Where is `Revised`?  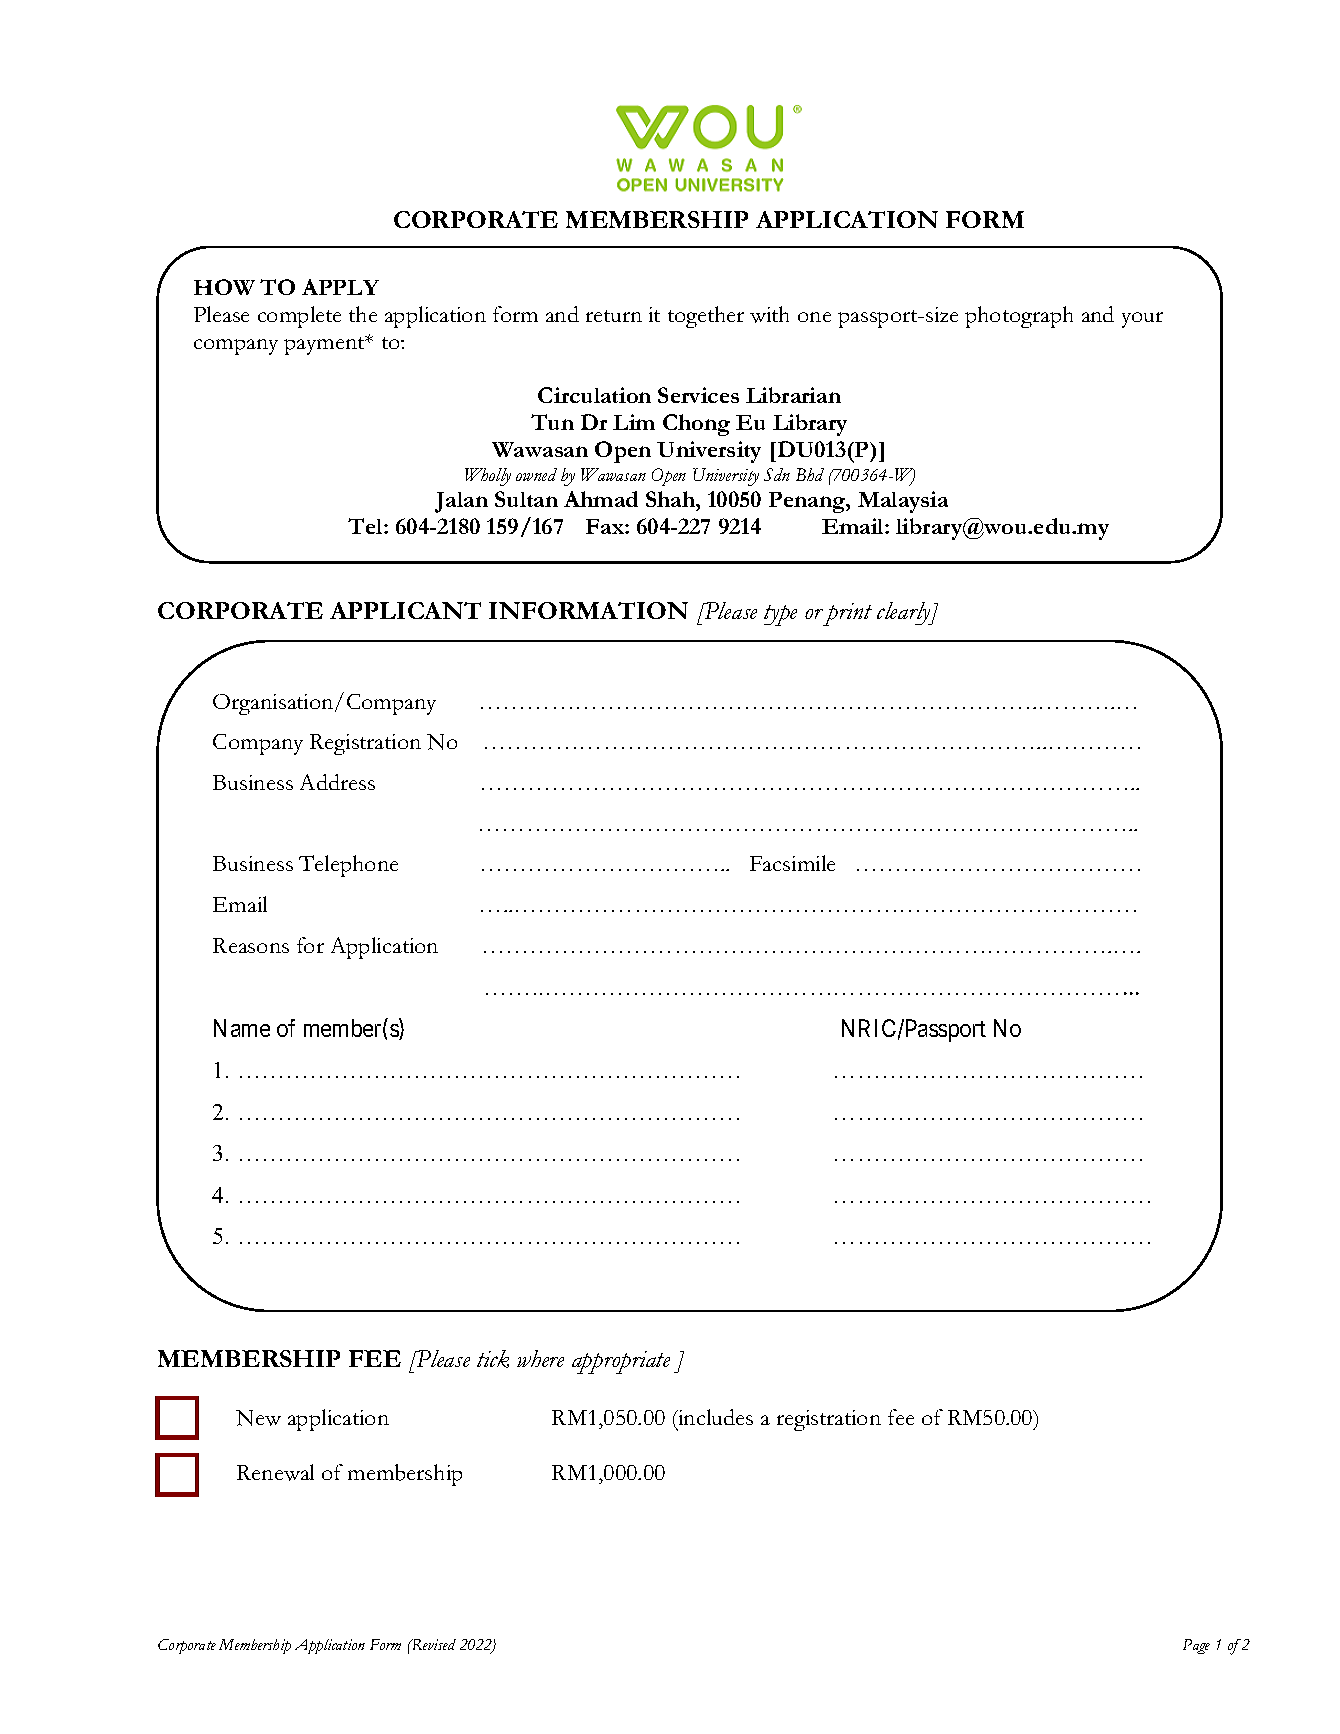 Revised is located at coordinates (432, 1644).
